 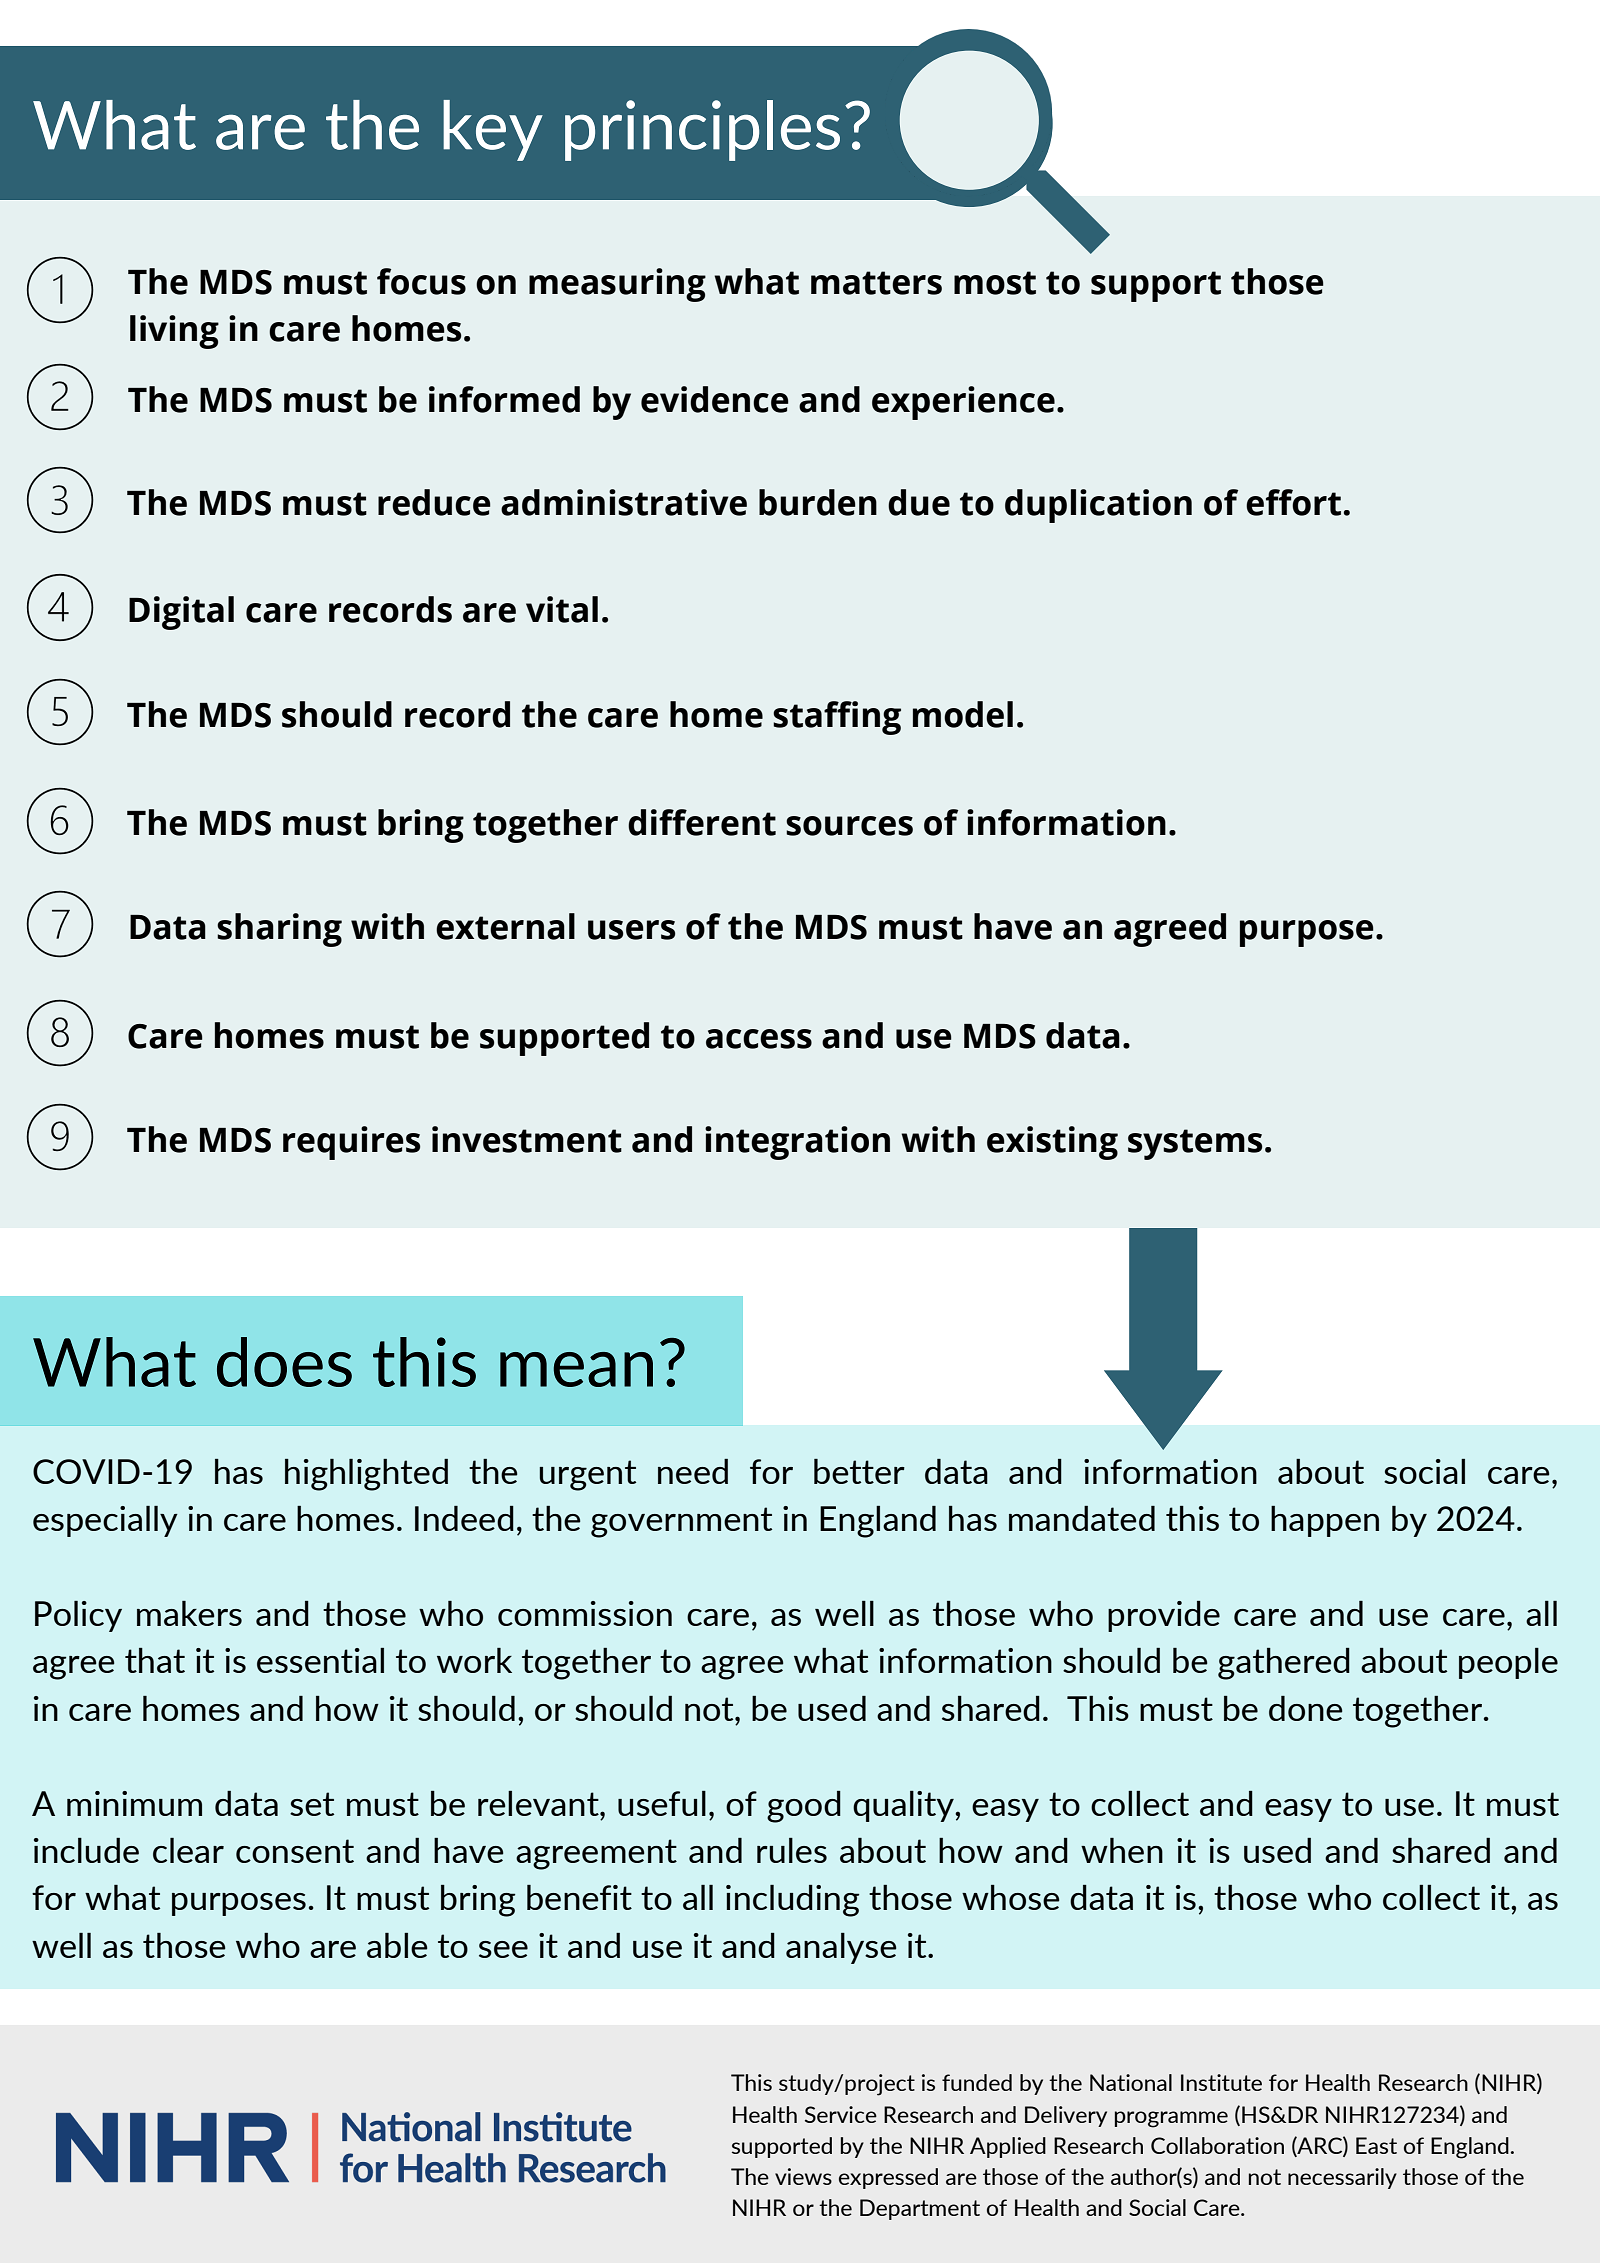 What do you see at coordinates (351, 1143) in the image?
I see `requires` at bounding box center [351, 1143].
